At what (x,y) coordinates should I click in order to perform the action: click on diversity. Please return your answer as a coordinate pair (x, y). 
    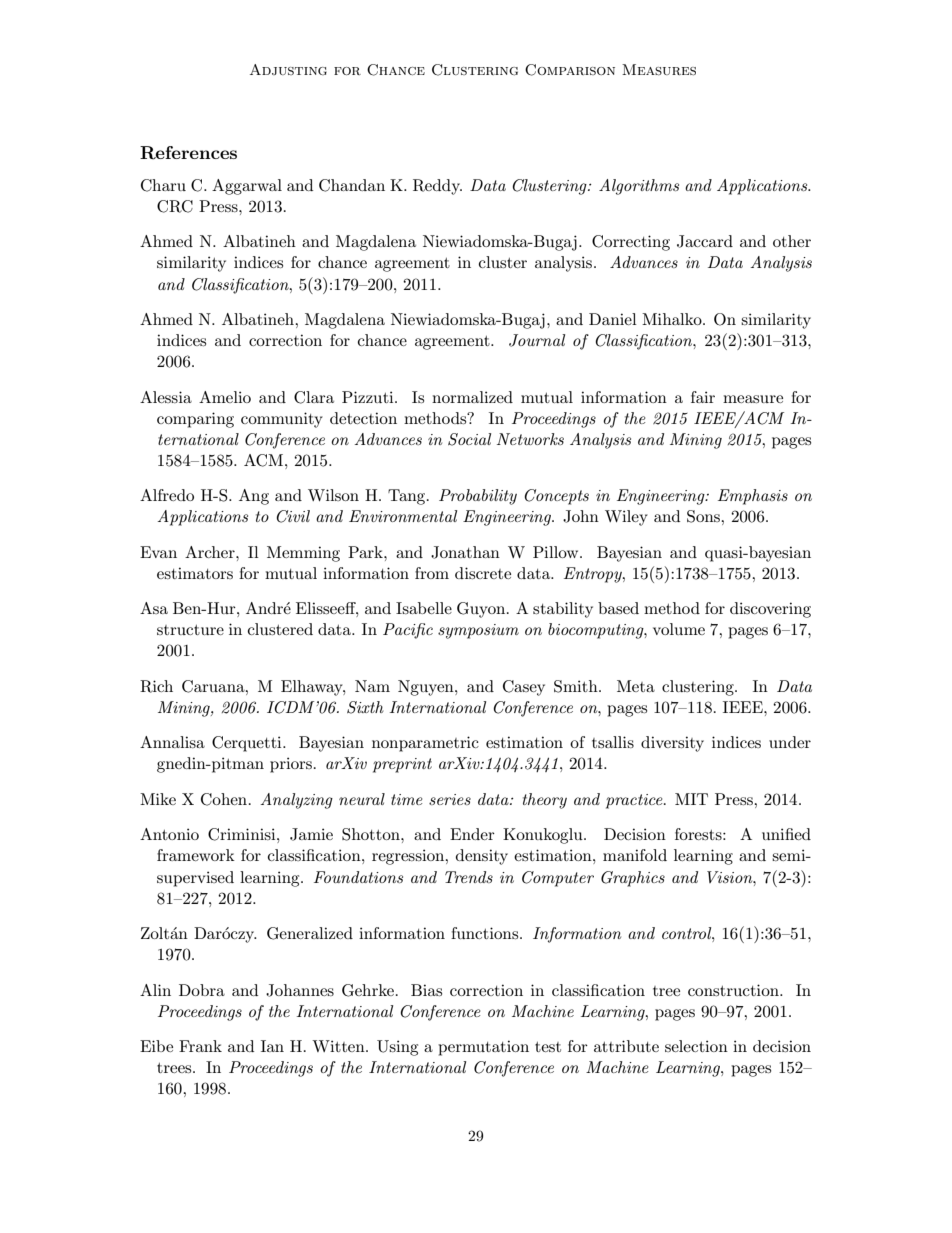
    Looking at the image, I should click on (672, 744).
